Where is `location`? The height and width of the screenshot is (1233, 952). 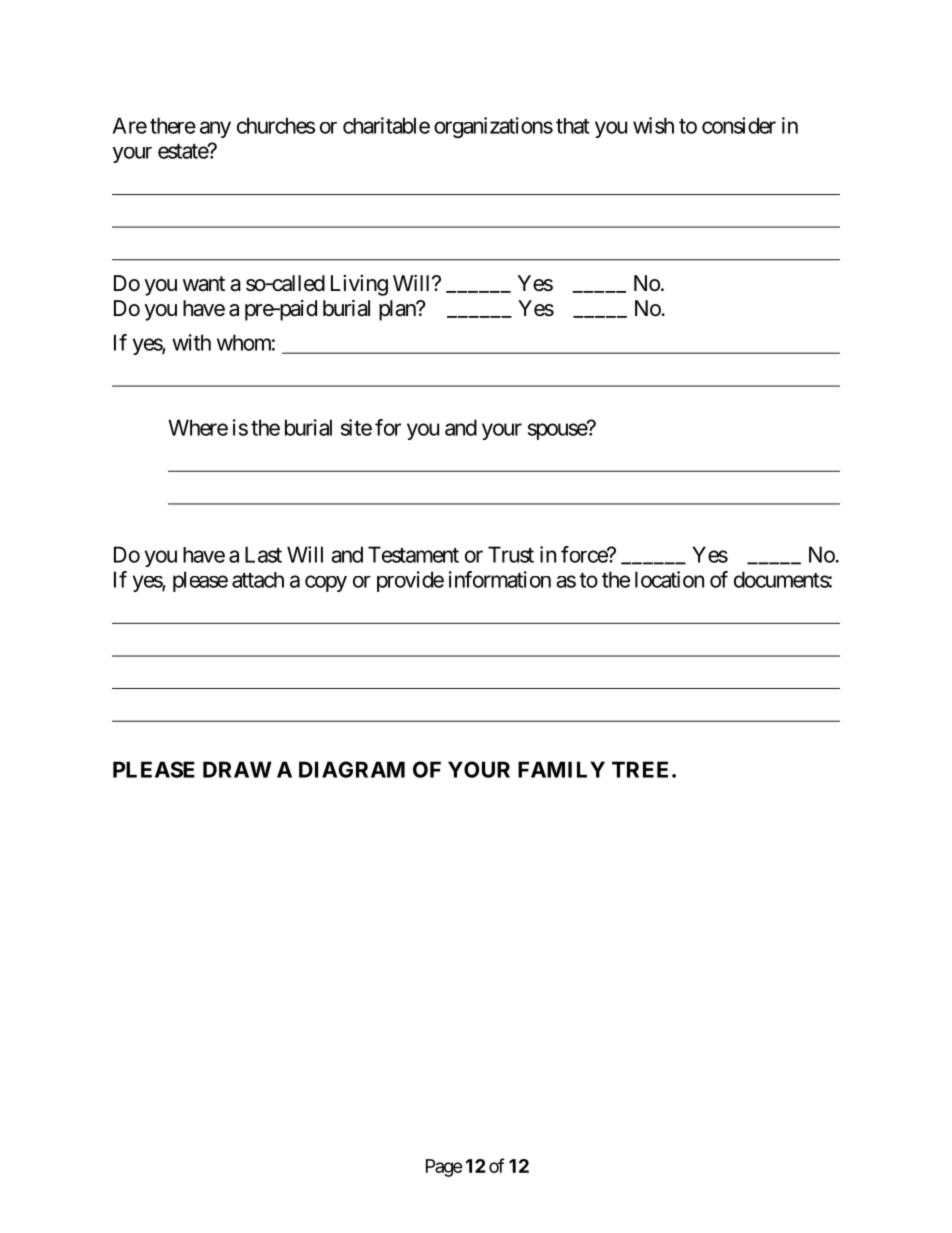
location is located at coordinates (669, 579).
